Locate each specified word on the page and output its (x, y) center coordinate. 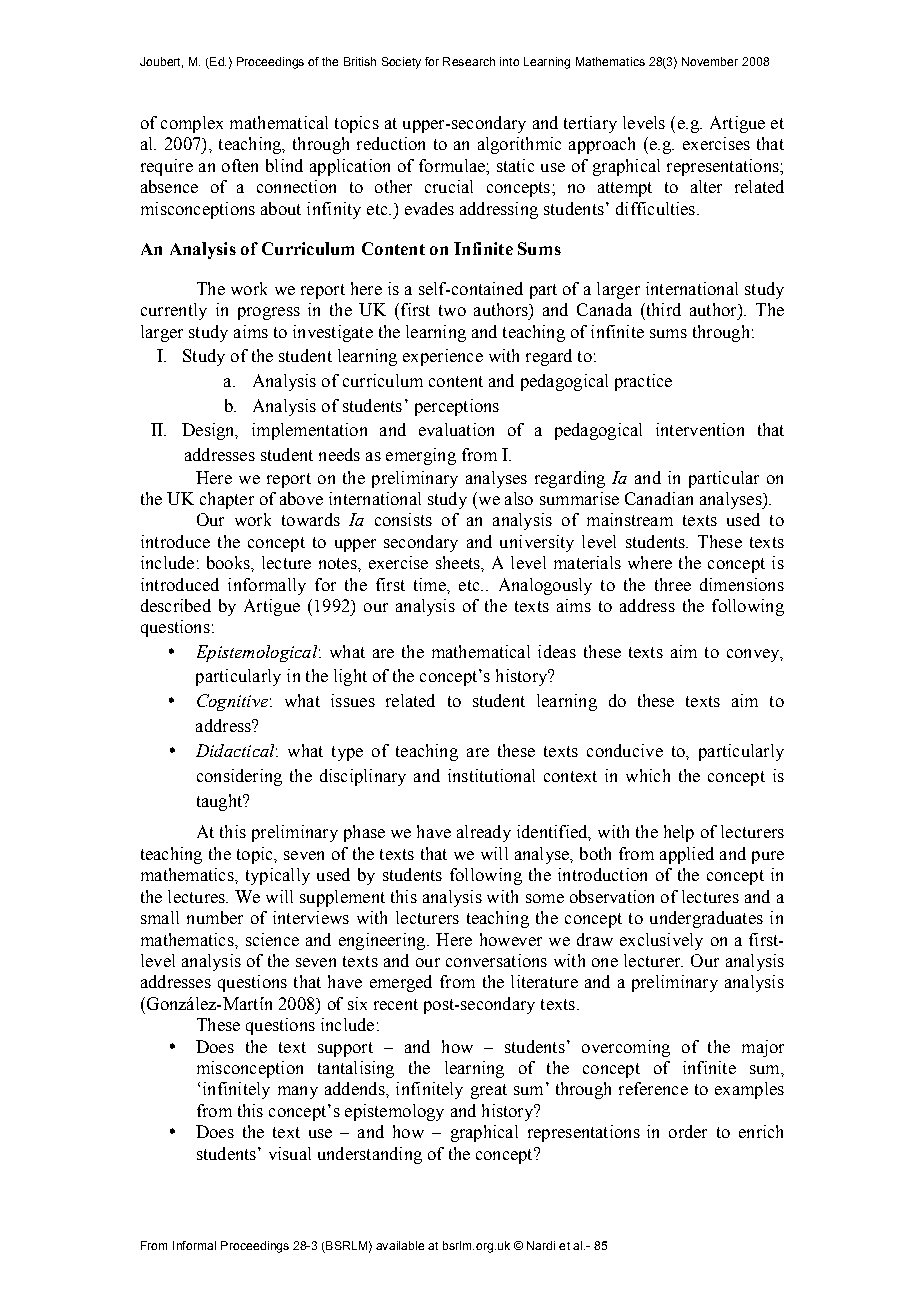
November (710, 61)
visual (290, 1153)
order (688, 1131)
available (400, 1245)
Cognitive (232, 702)
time (431, 584)
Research (469, 61)
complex (192, 124)
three (673, 584)
